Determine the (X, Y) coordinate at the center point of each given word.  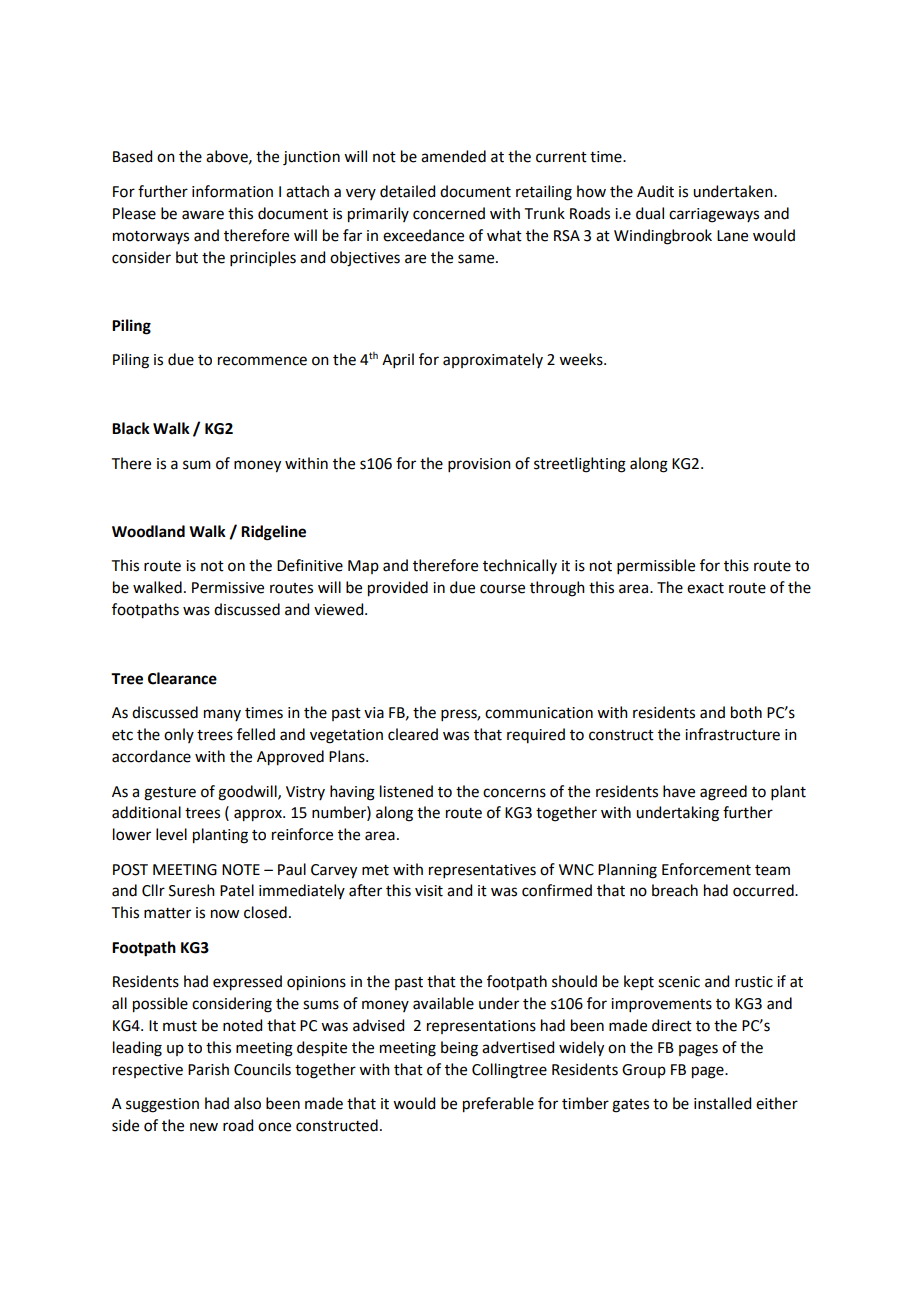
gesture (170, 794)
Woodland (148, 531)
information (232, 191)
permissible (656, 566)
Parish (208, 1069)
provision (479, 465)
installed (722, 1103)
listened (406, 791)
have (679, 791)
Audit (655, 191)
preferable (498, 1105)
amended (453, 156)
